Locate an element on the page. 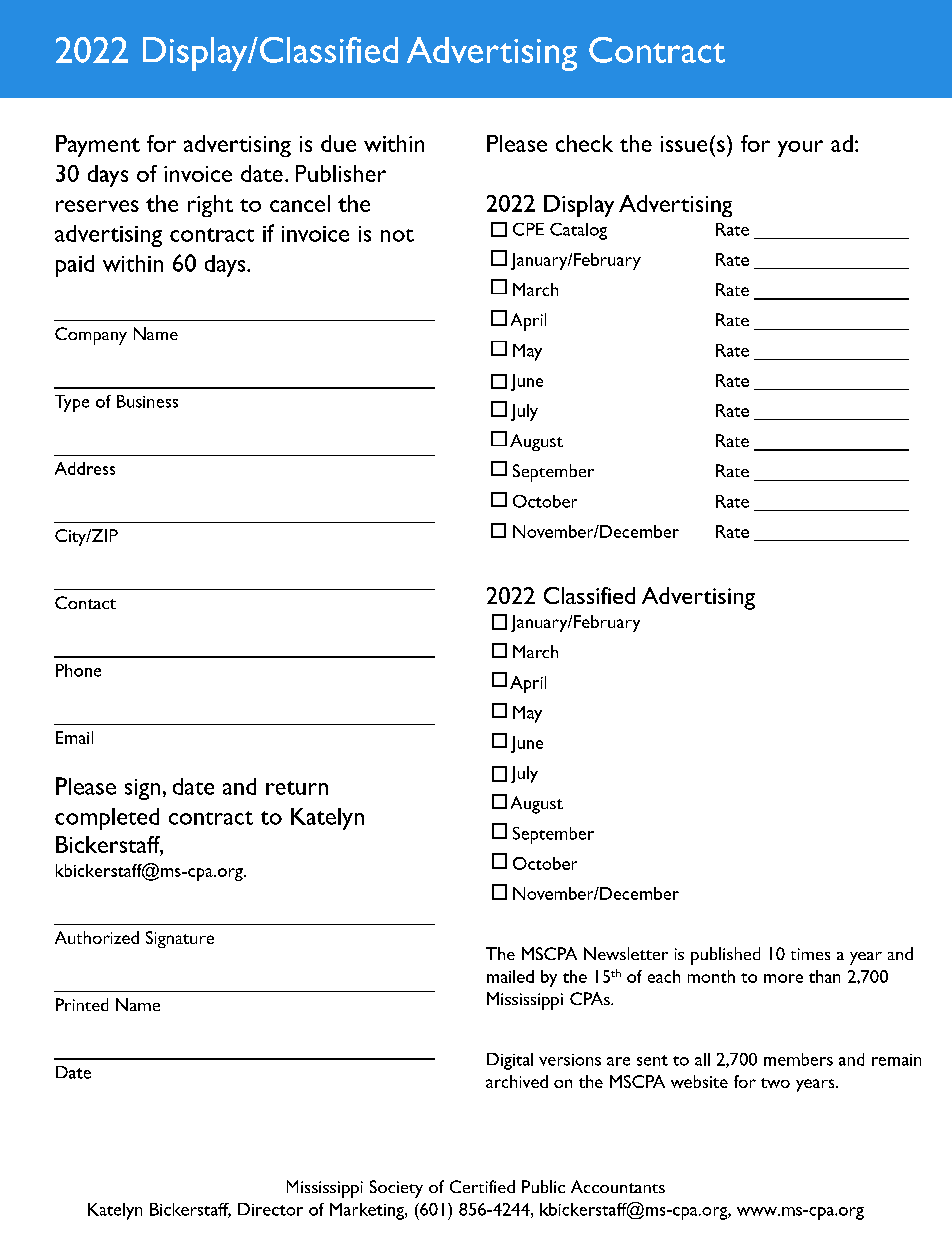 This document has width=952, height=1233. right is located at coordinates (210, 206).
